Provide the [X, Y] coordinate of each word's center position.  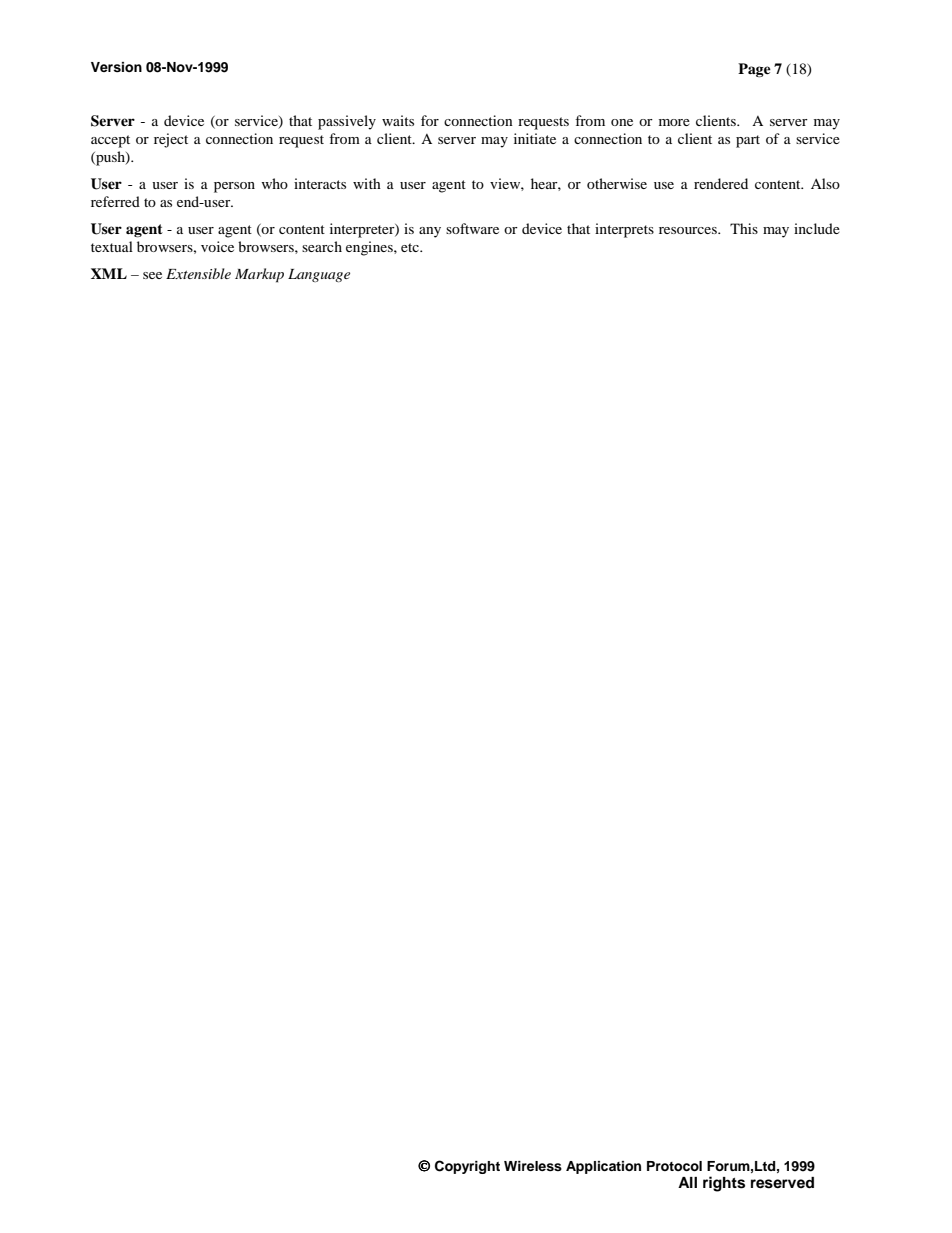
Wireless [533, 1166]
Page [754, 70]
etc [411, 247]
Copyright [467, 1167]
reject [171, 140]
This [744, 228]
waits [398, 120]
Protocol [674, 1166]
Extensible [198, 273]
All [687, 1182]
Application [603, 1167]
